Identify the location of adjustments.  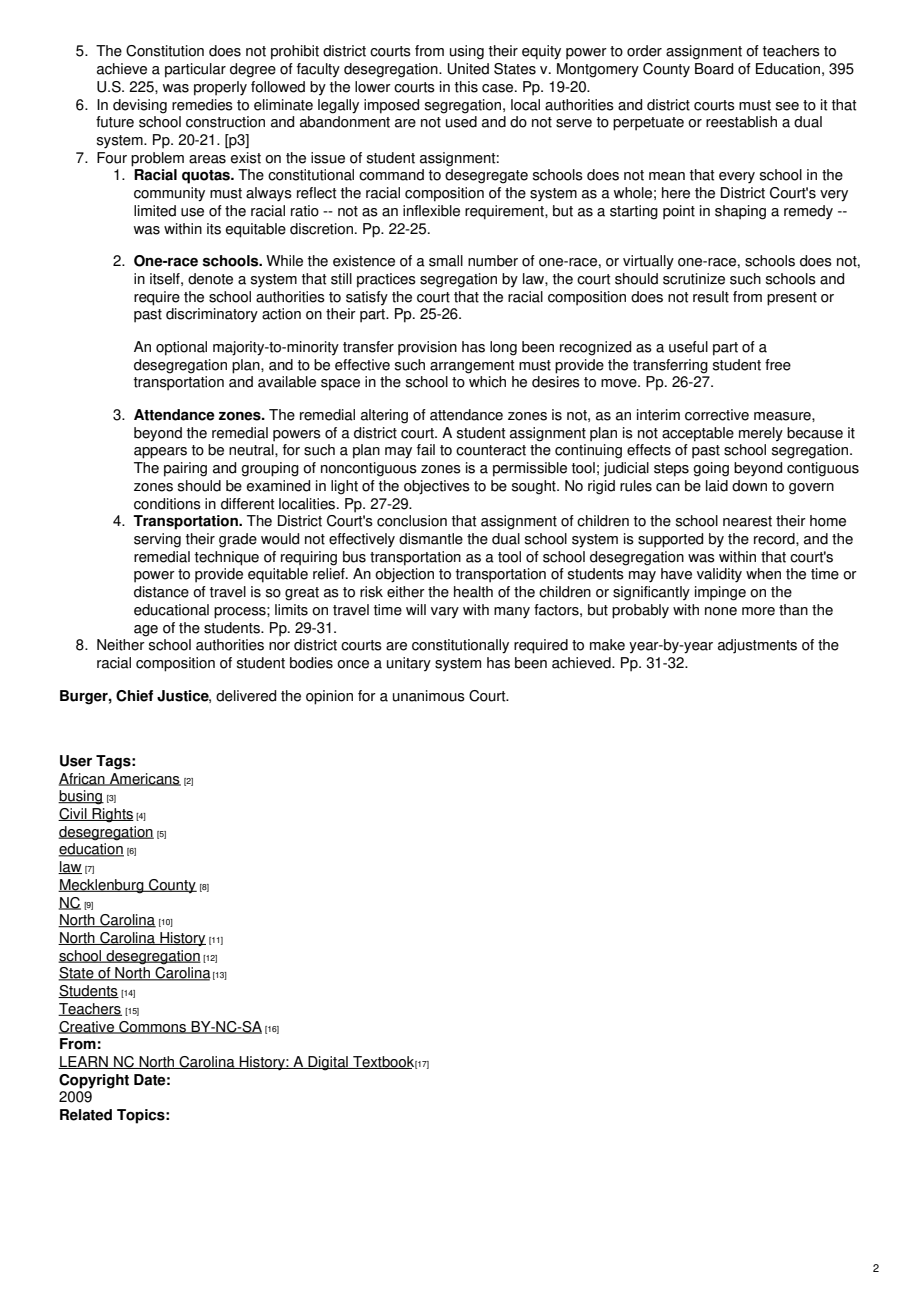
(757, 646).
